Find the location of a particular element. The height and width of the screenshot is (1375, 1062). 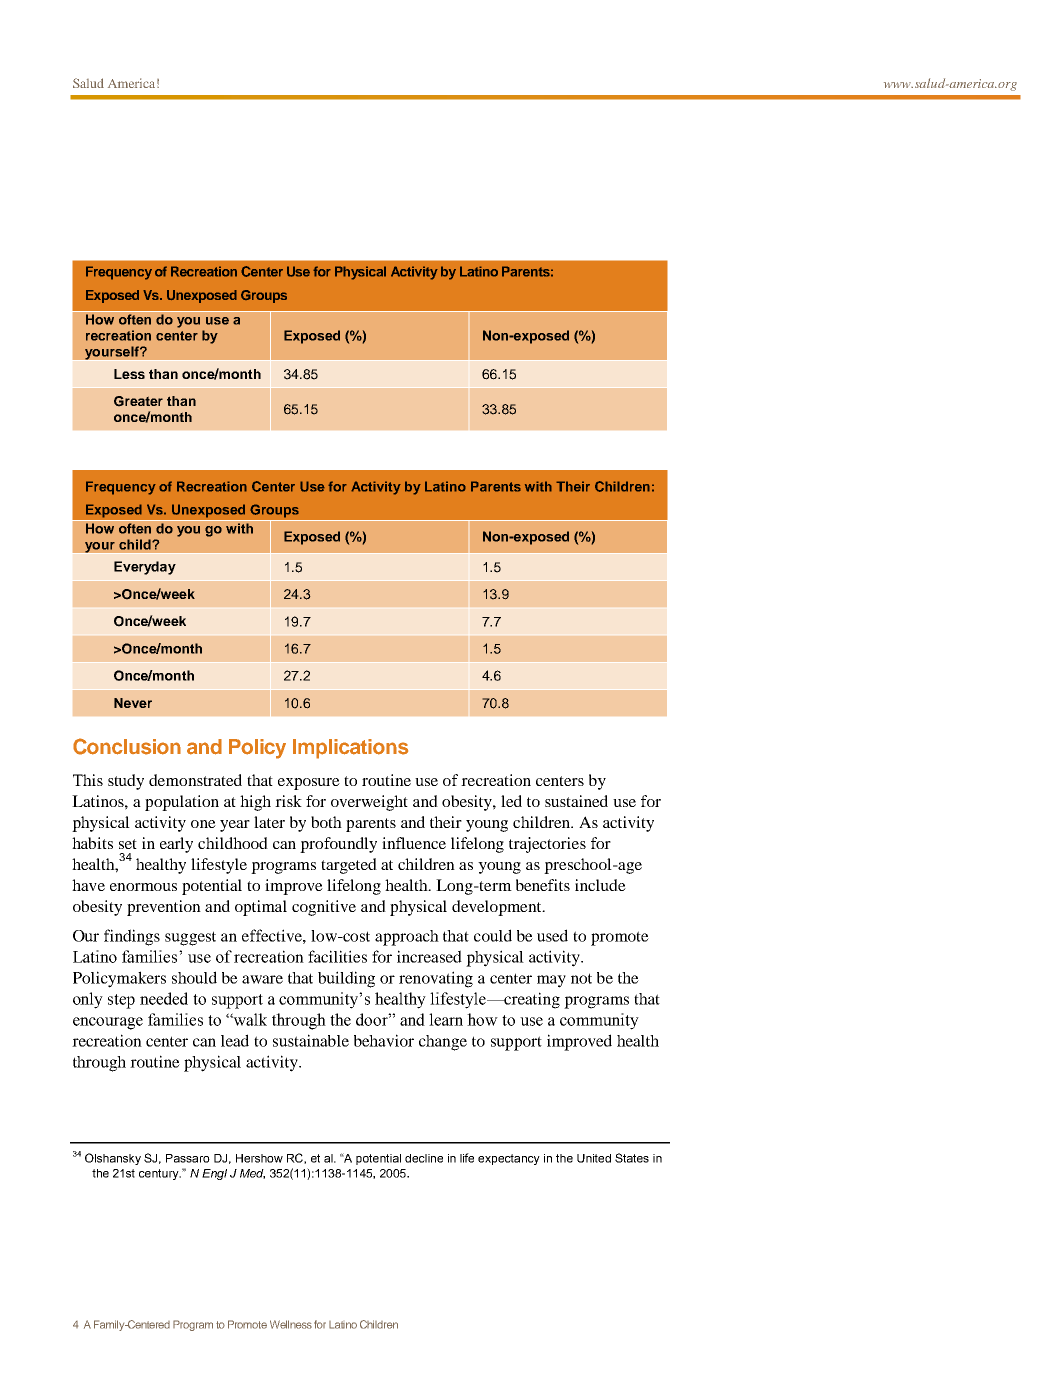

Implications is located at coordinates (350, 749).
